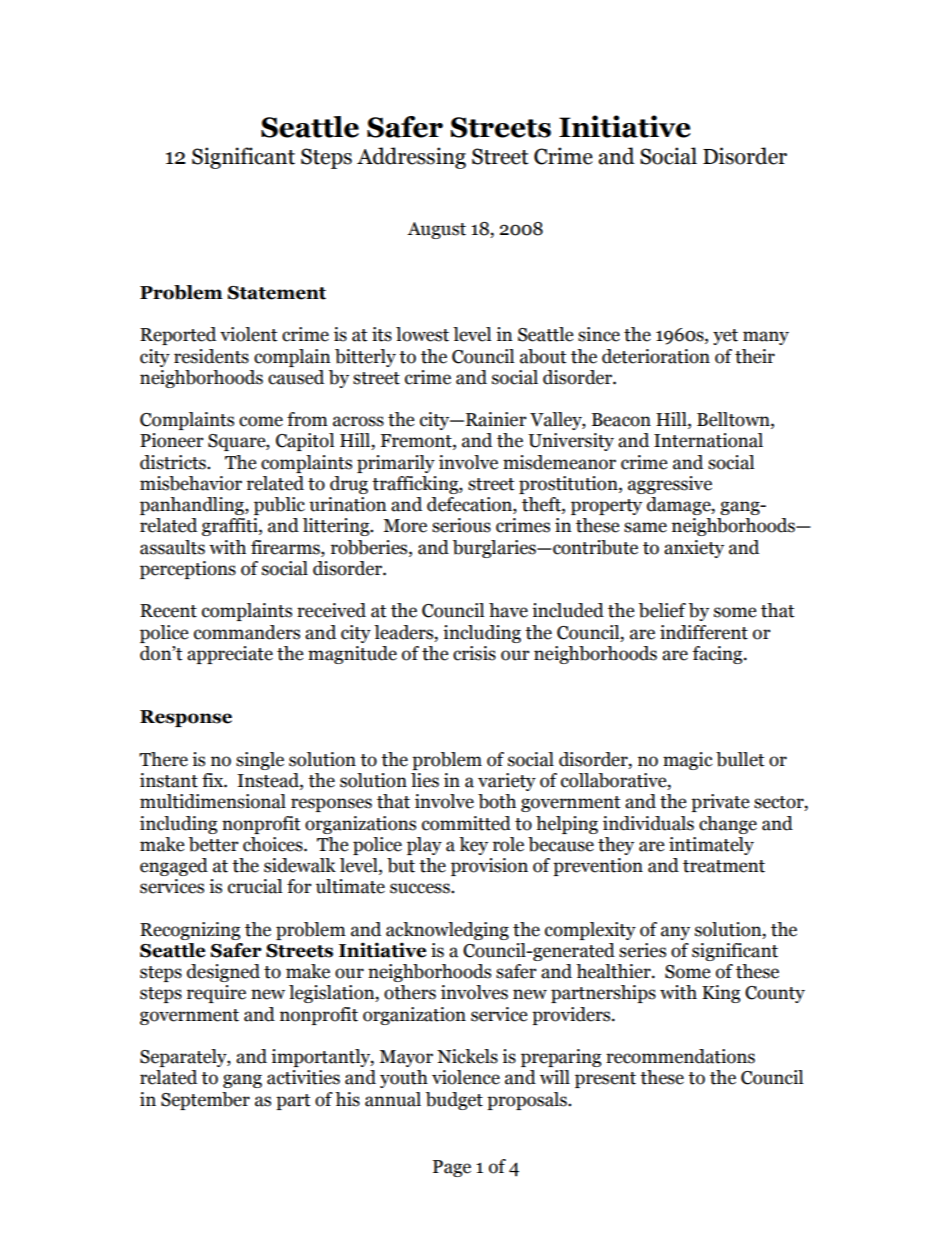 The width and height of the screenshot is (952, 1233). Describe the element at coordinates (396, 464) in the screenshot. I see `primarily` at that location.
